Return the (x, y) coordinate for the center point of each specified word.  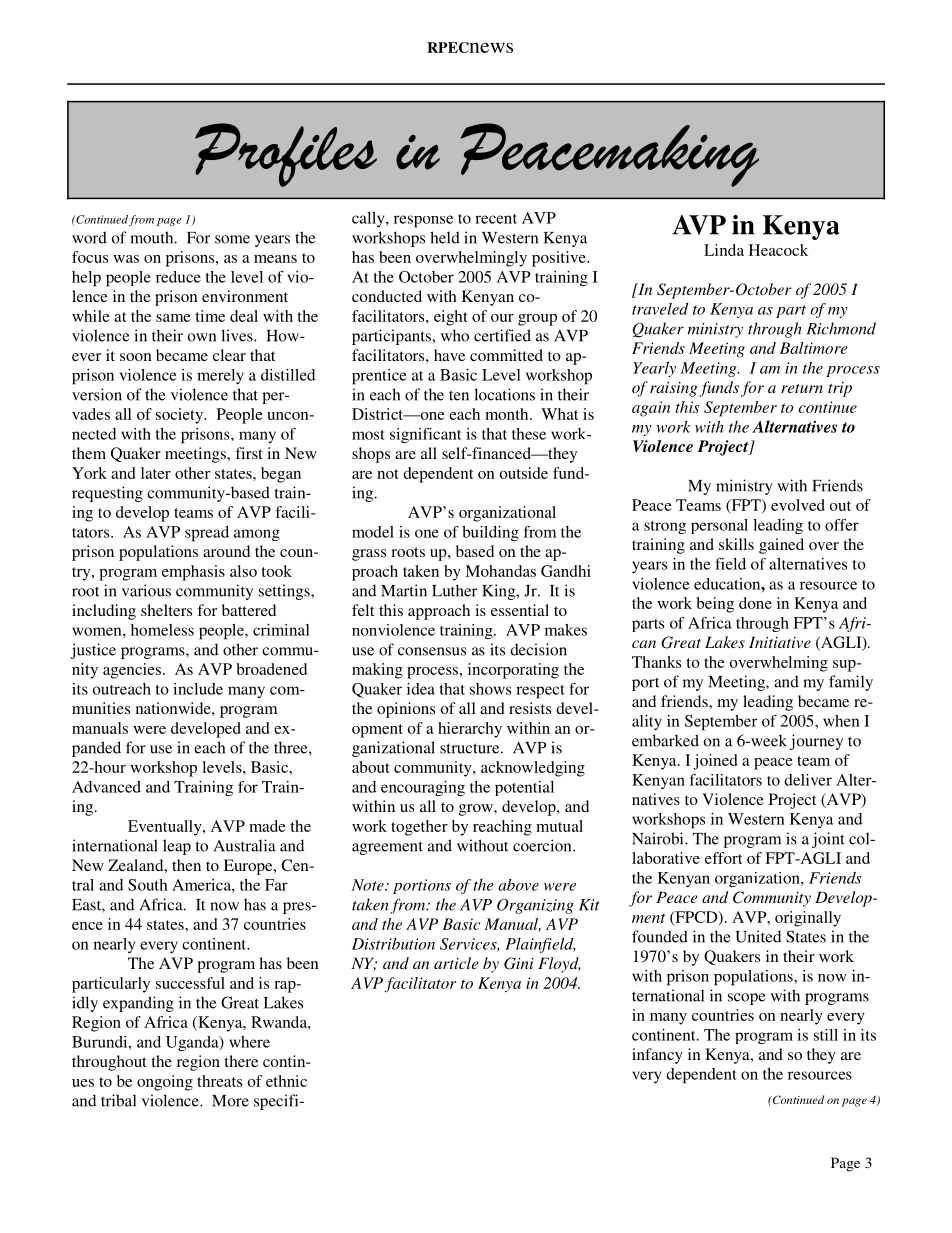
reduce (178, 277)
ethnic (286, 1081)
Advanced (106, 787)
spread (207, 534)
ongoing (165, 1083)
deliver (808, 780)
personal (719, 526)
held (445, 237)
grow (477, 810)
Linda (724, 250)
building (490, 533)
